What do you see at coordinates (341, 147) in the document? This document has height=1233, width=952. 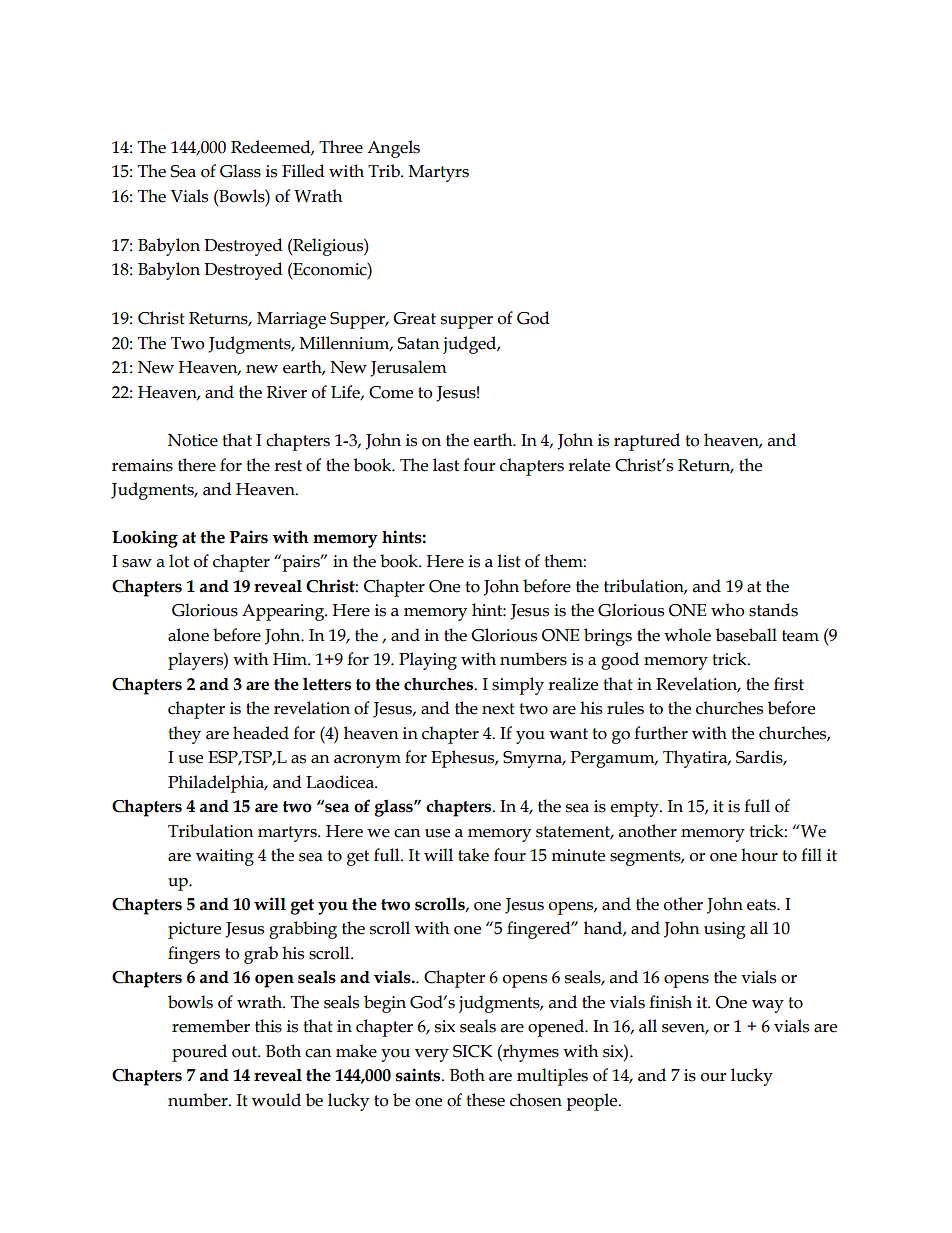 I see `Three` at bounding box center [341, 147].
